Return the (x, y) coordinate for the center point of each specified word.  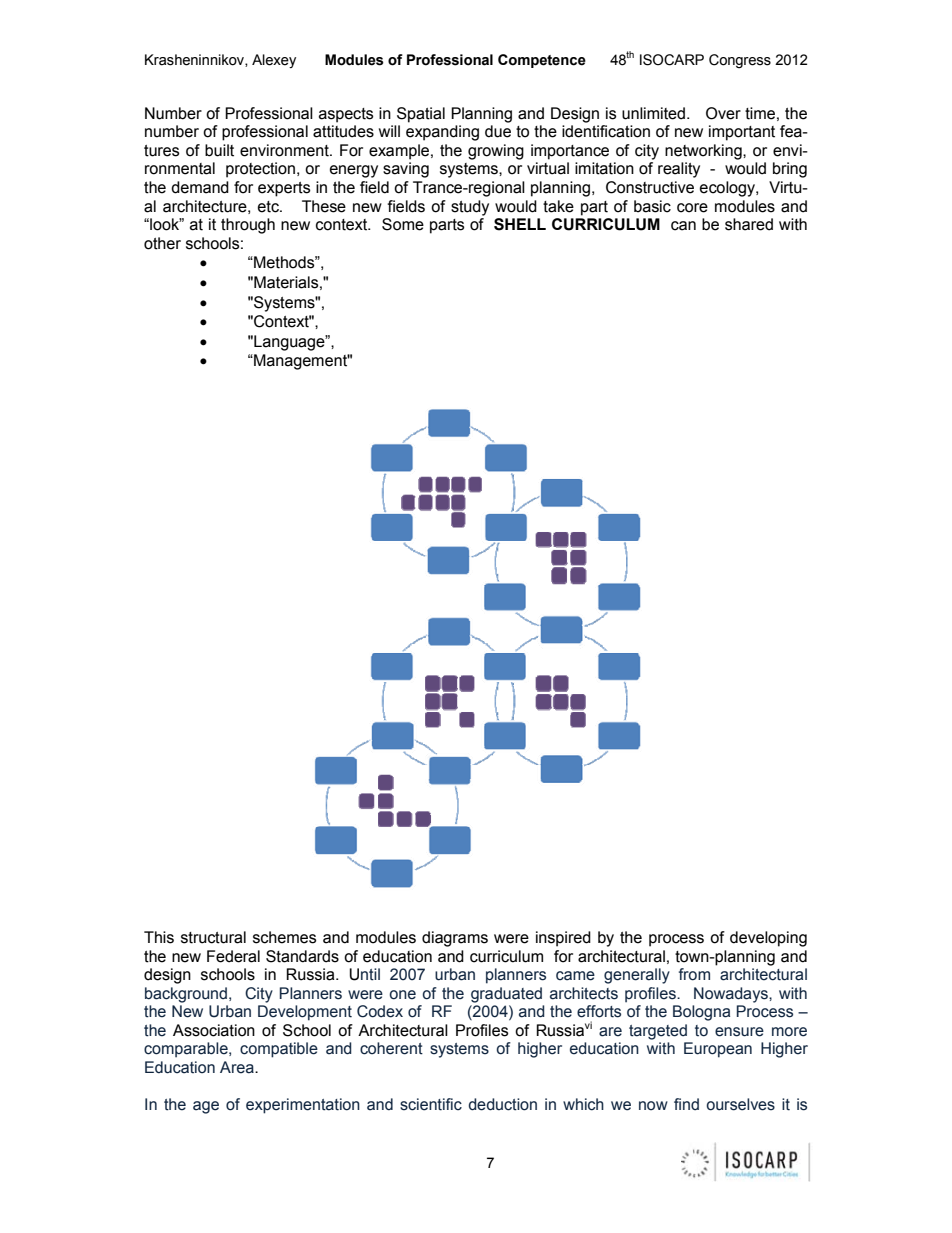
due (498, 131)
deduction (502, 1104)
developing (768, 939)
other (162, 243)
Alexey (274, 61)
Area (238, 1067)
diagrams (455, 939)
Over (723, 113)
